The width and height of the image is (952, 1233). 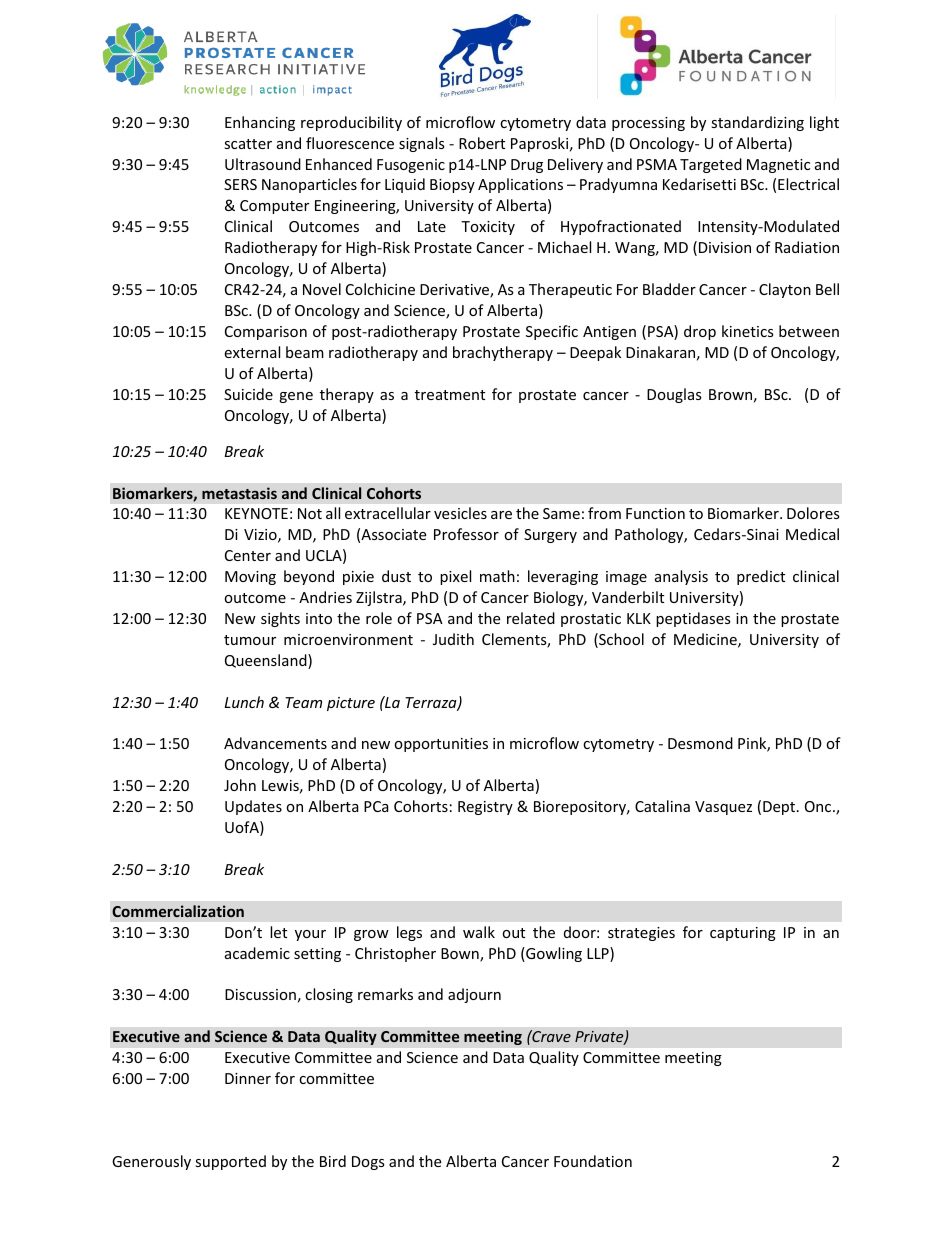 I want to click on Douglas, so click(x=674, y=395).
